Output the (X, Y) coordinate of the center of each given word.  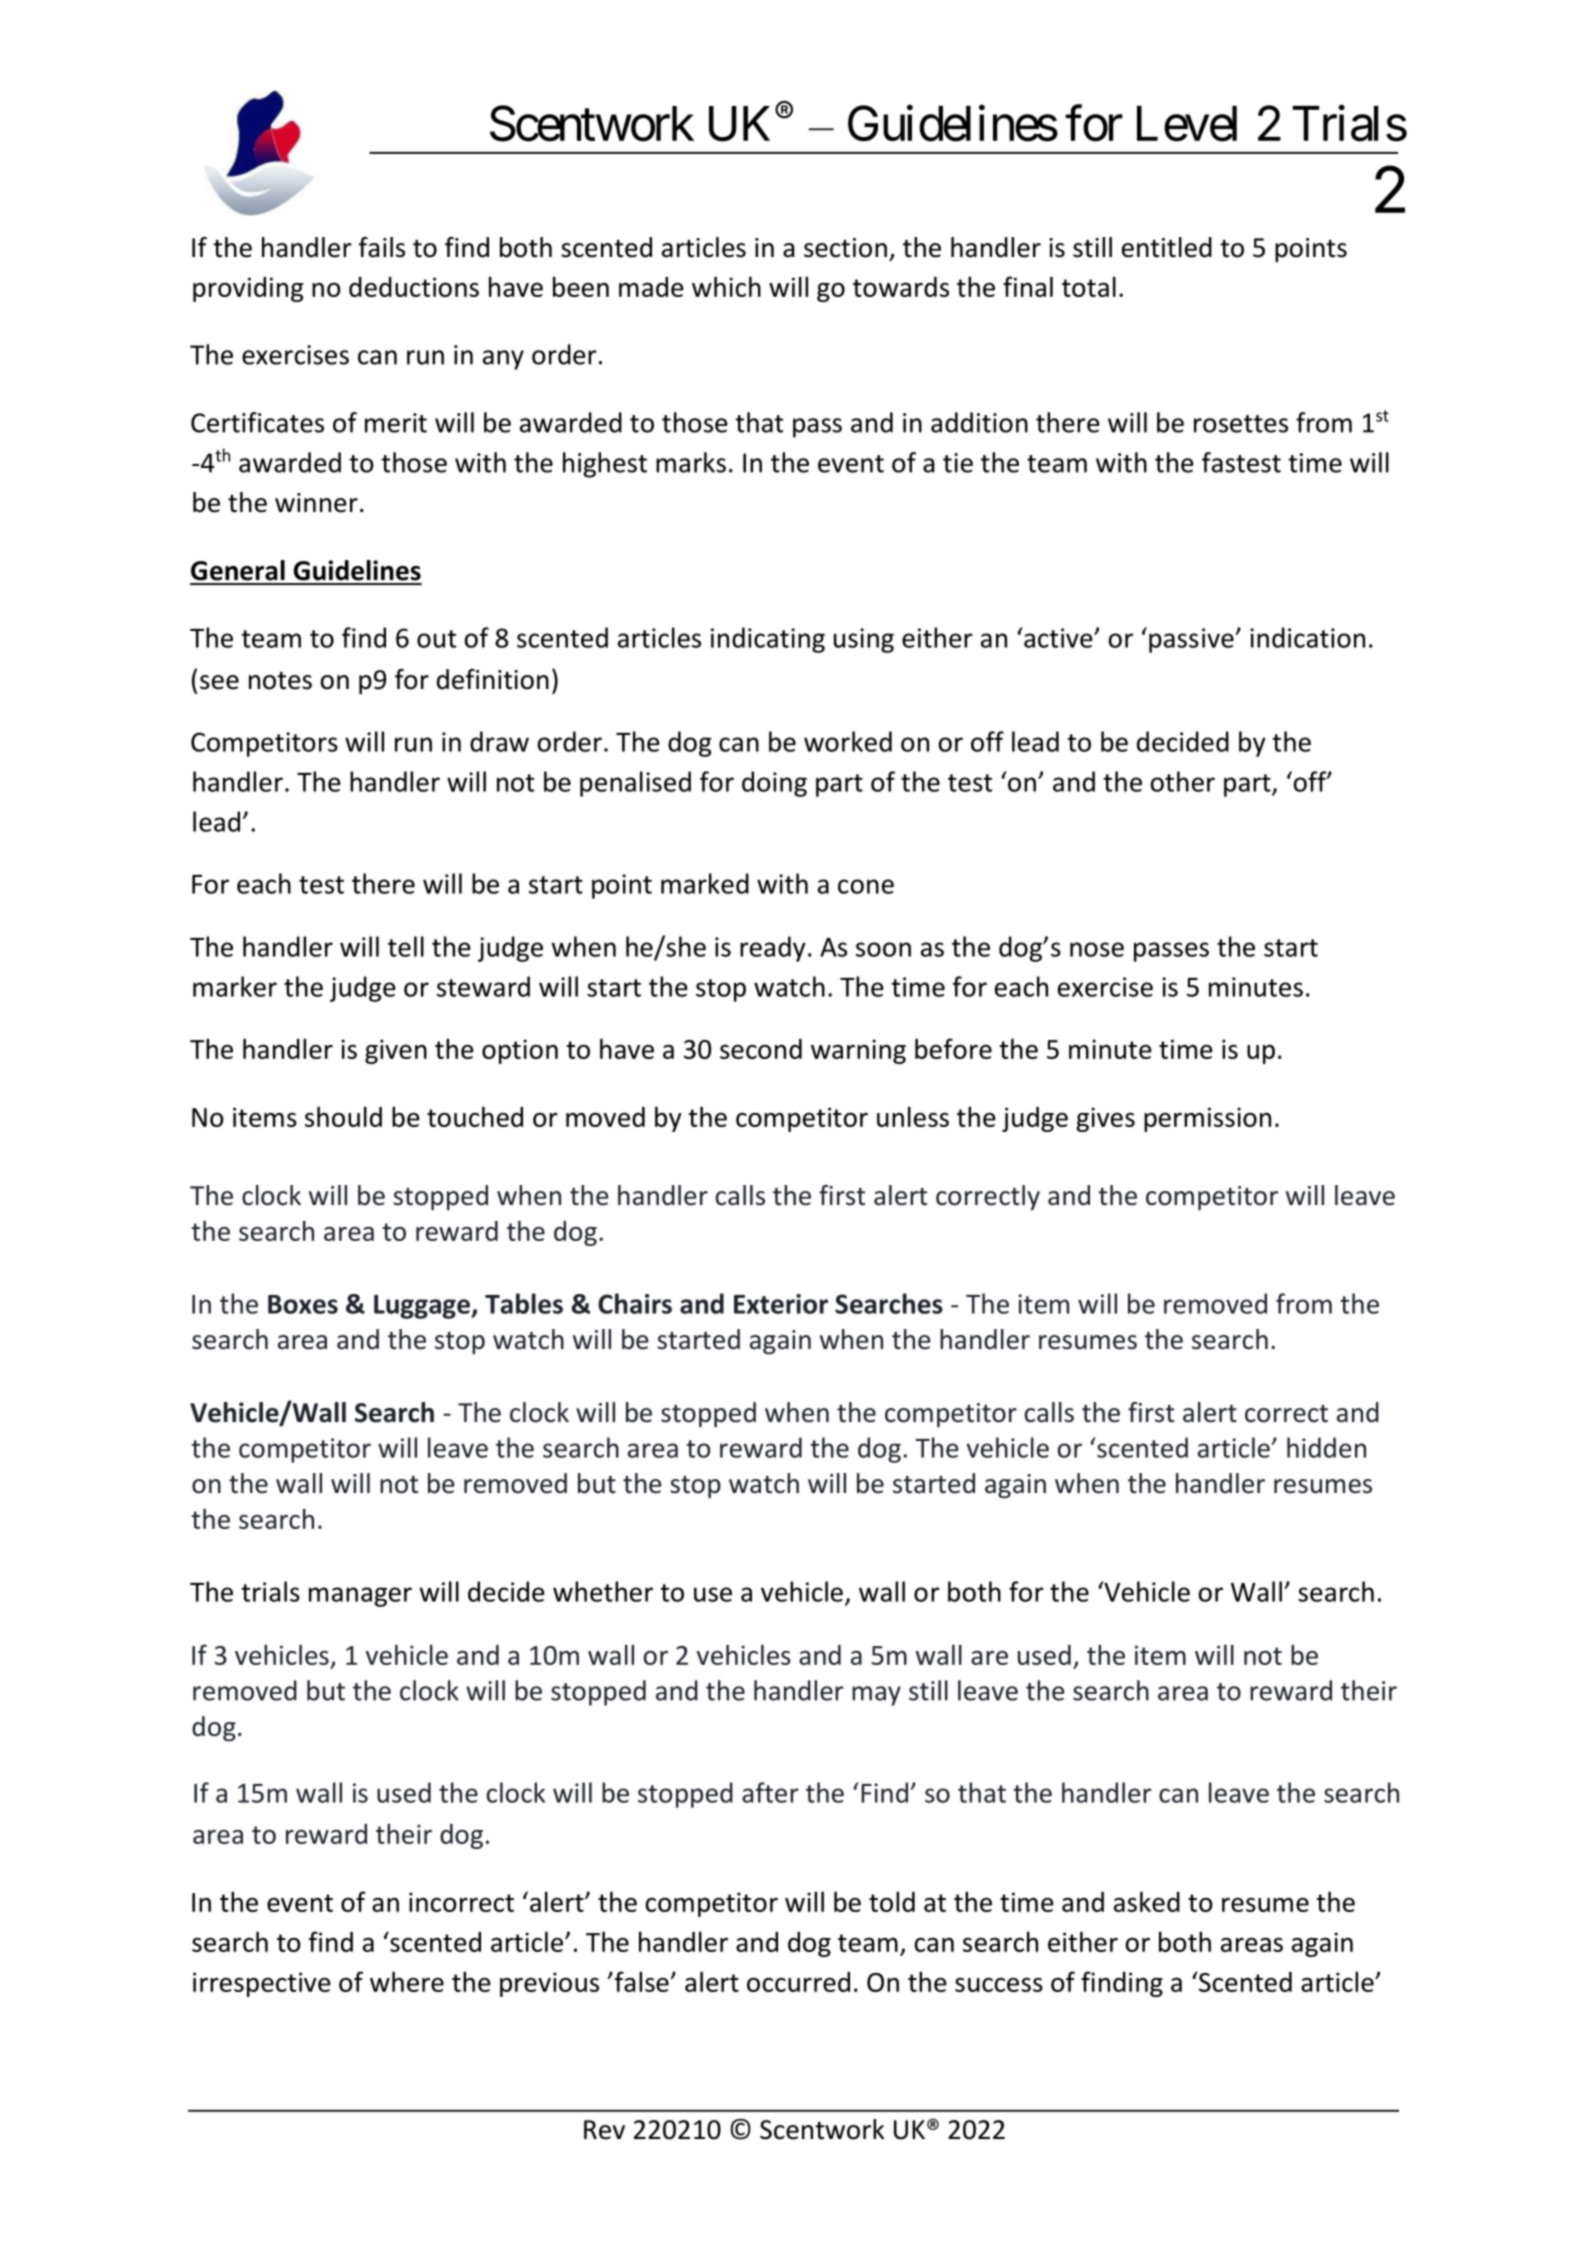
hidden (1326, 1447)
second (761, 1049)
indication (1307, 637)
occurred (798, 1982)
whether (603, 1591)
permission (1207, 1119)
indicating (768, 640)
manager (360, 1597)
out (436, 639)
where (407, 1981)
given (396, 1051)
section (845, 248)
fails (381, 247)
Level (1187, 124)
